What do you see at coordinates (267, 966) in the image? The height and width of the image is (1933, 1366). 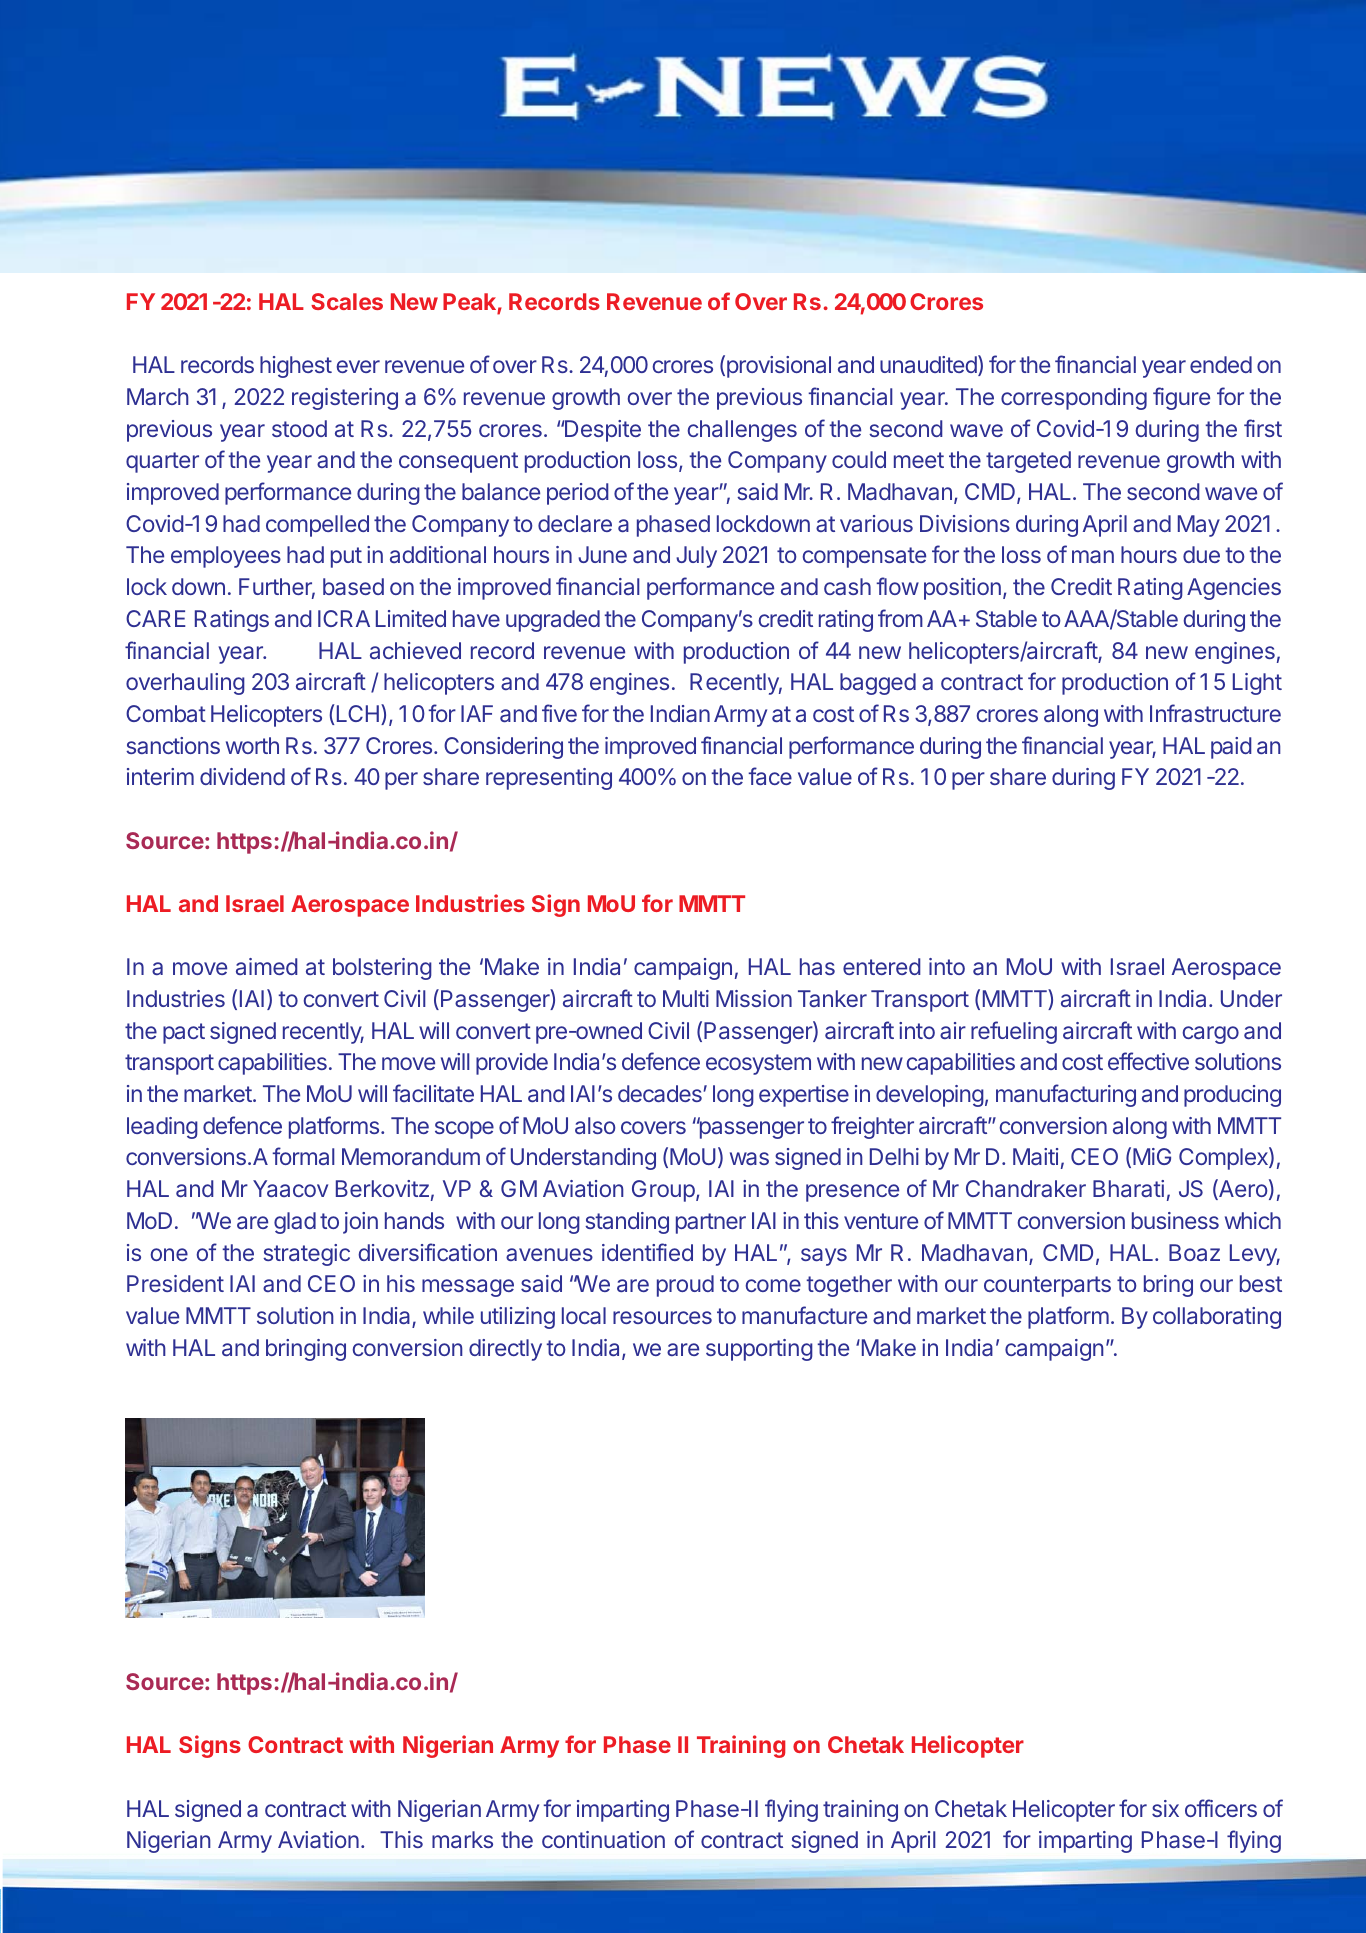 I see `aimed` at bounding box center [267, 966].
